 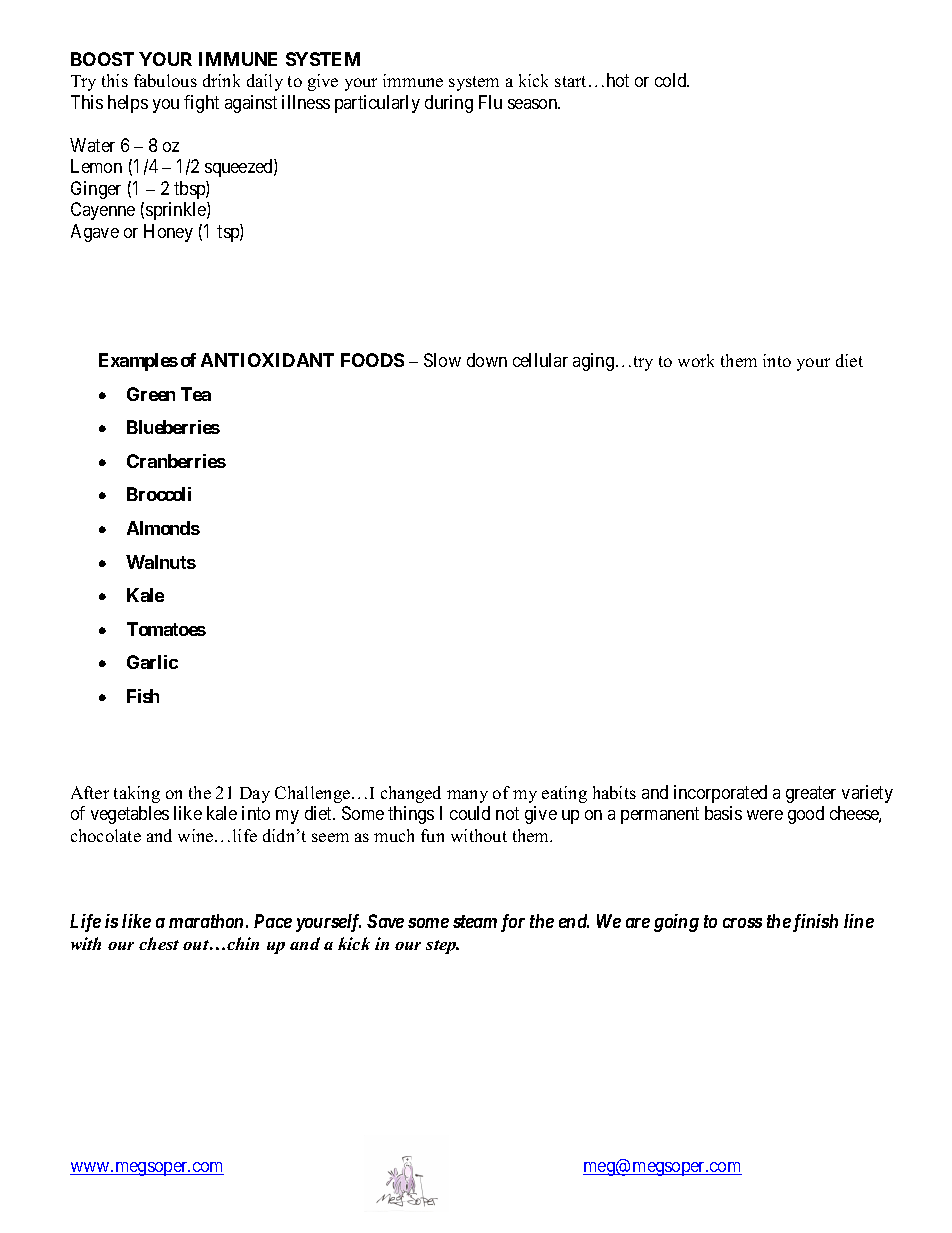 What do you see at coordinates (138, 362) in the page?
I see `Examples` at bounding box center [138, 362].
